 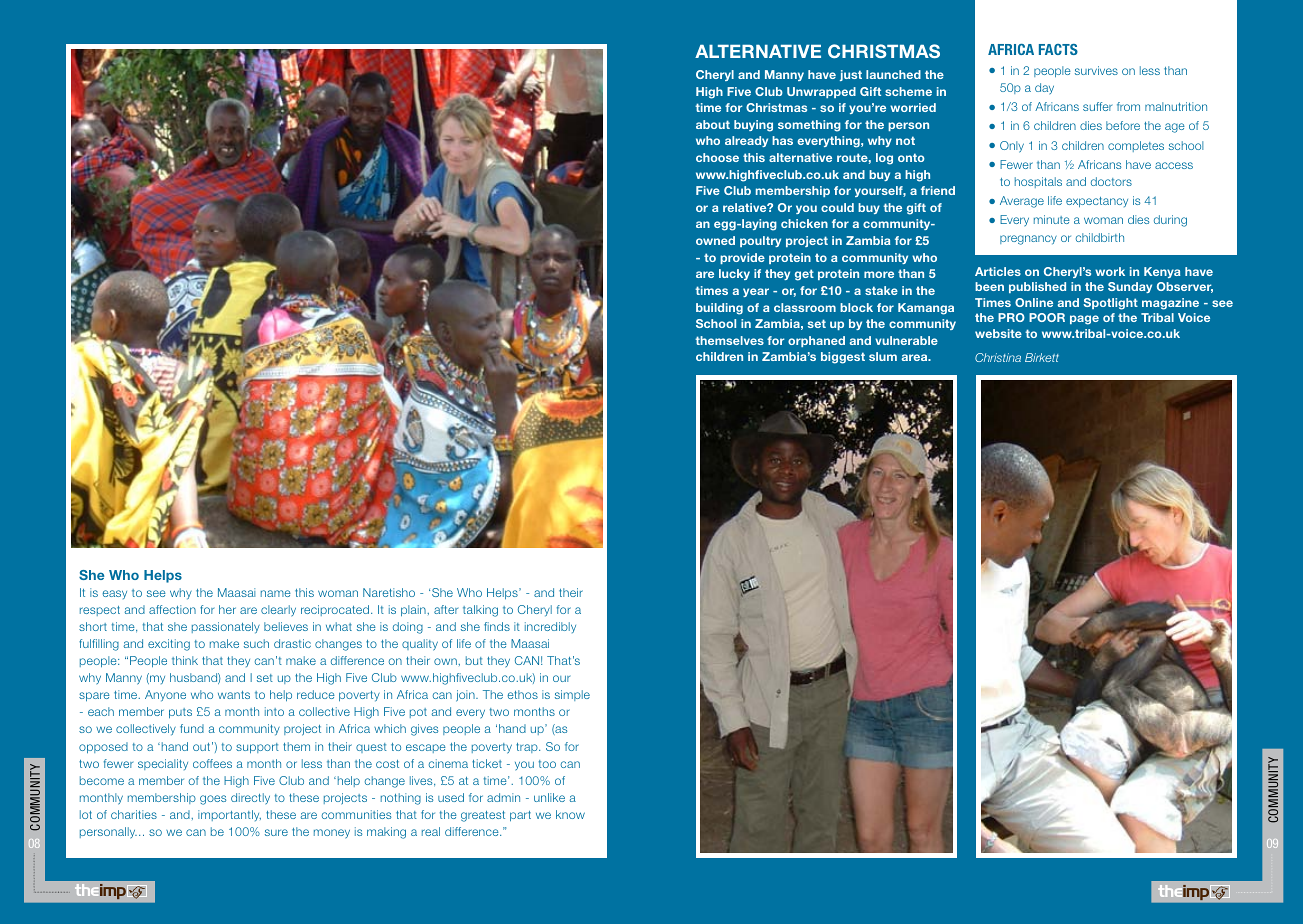 What do you see at coordinates (226, 628) in the image?
I see `passionately` at bounding box center [226, 628].
